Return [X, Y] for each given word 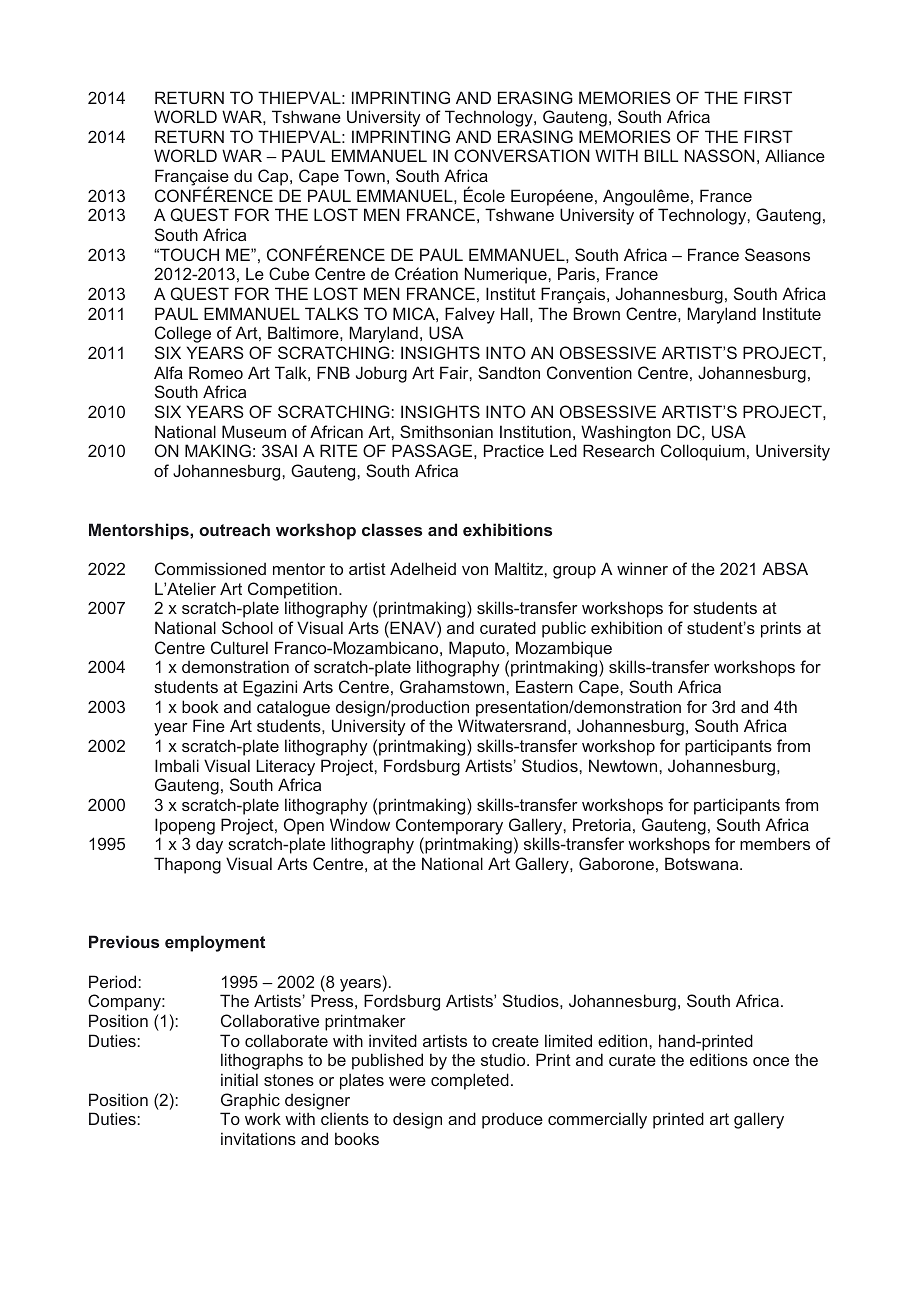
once [771, 1061]
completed [470, 1081]
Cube [289, 273]
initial [239, 1079]
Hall [514, 313]
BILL [661, 155]
